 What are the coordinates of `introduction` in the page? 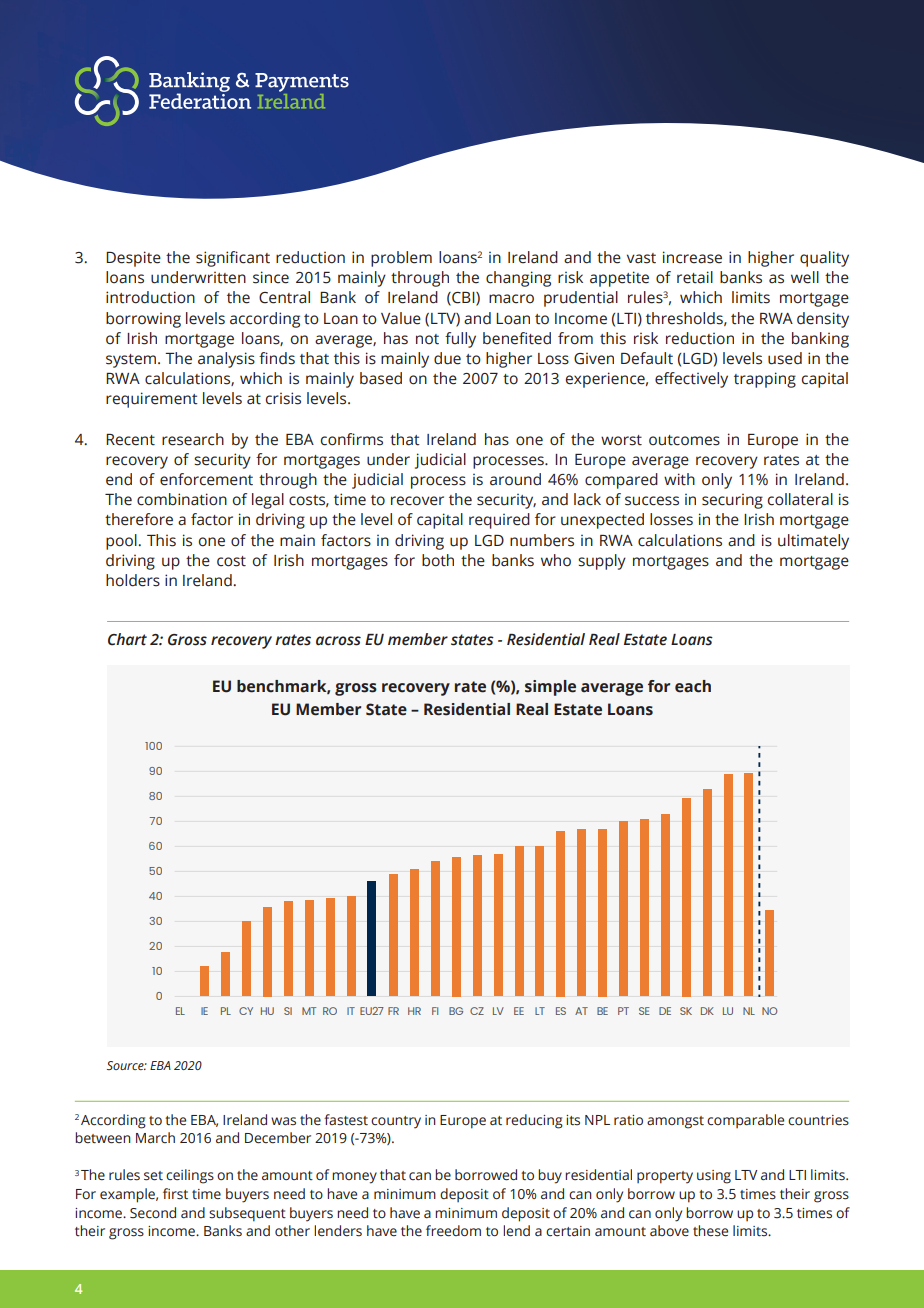 It's located at (150, 297).
